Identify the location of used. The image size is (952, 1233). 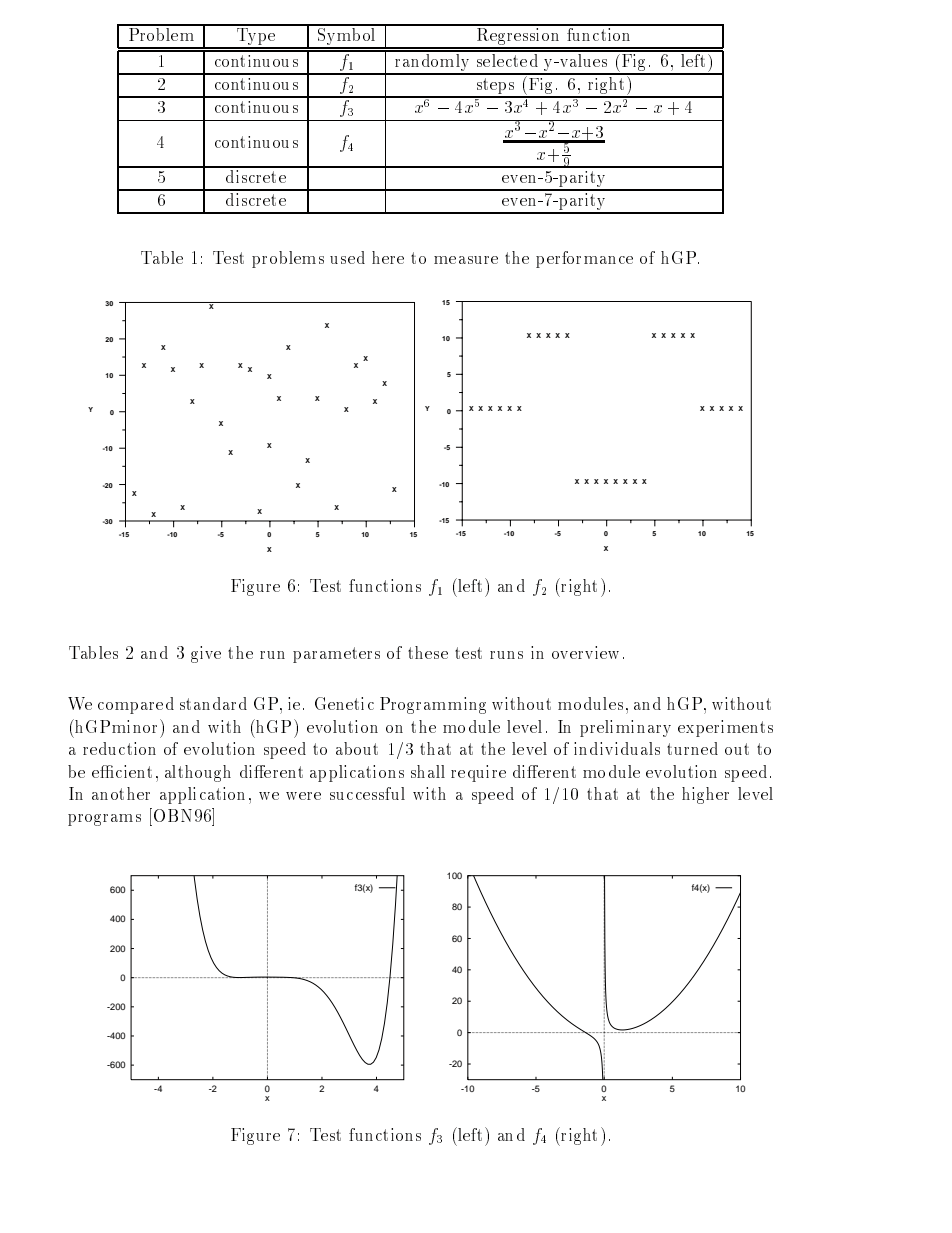
(347, 257).
